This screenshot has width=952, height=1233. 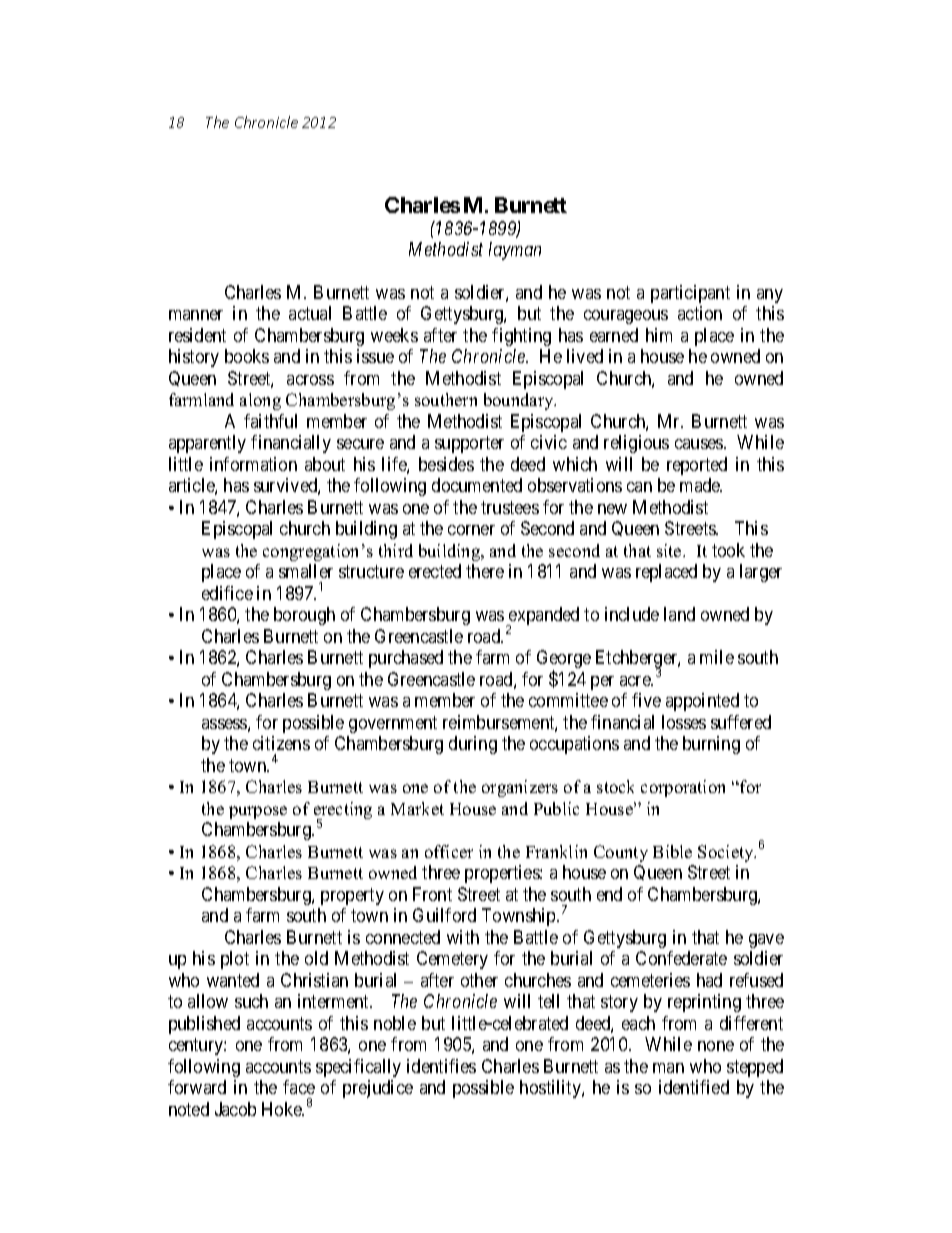 I want to click on identified, so click(x=694, y=1087).
